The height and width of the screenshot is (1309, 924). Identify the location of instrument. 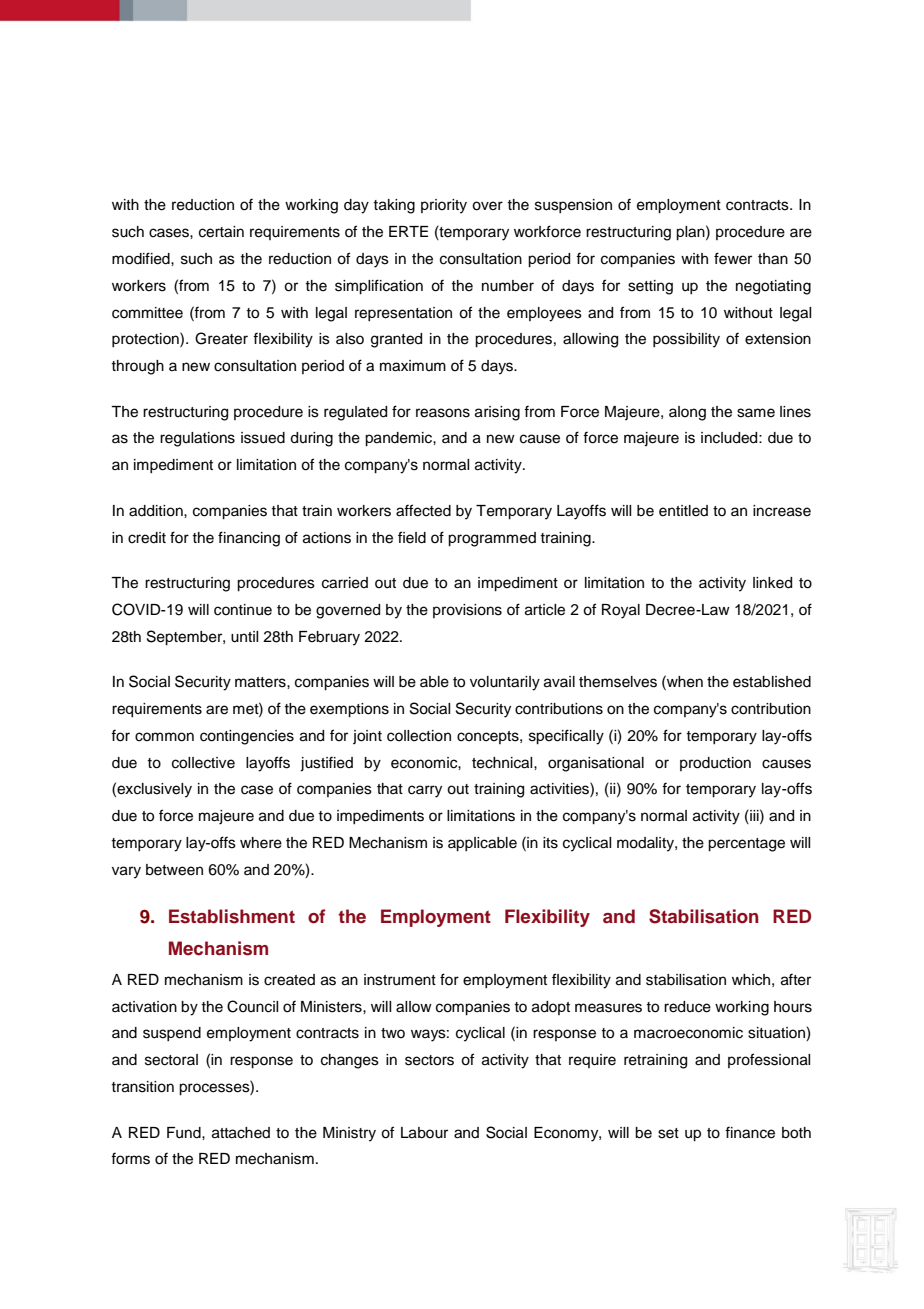
(400, 980).
